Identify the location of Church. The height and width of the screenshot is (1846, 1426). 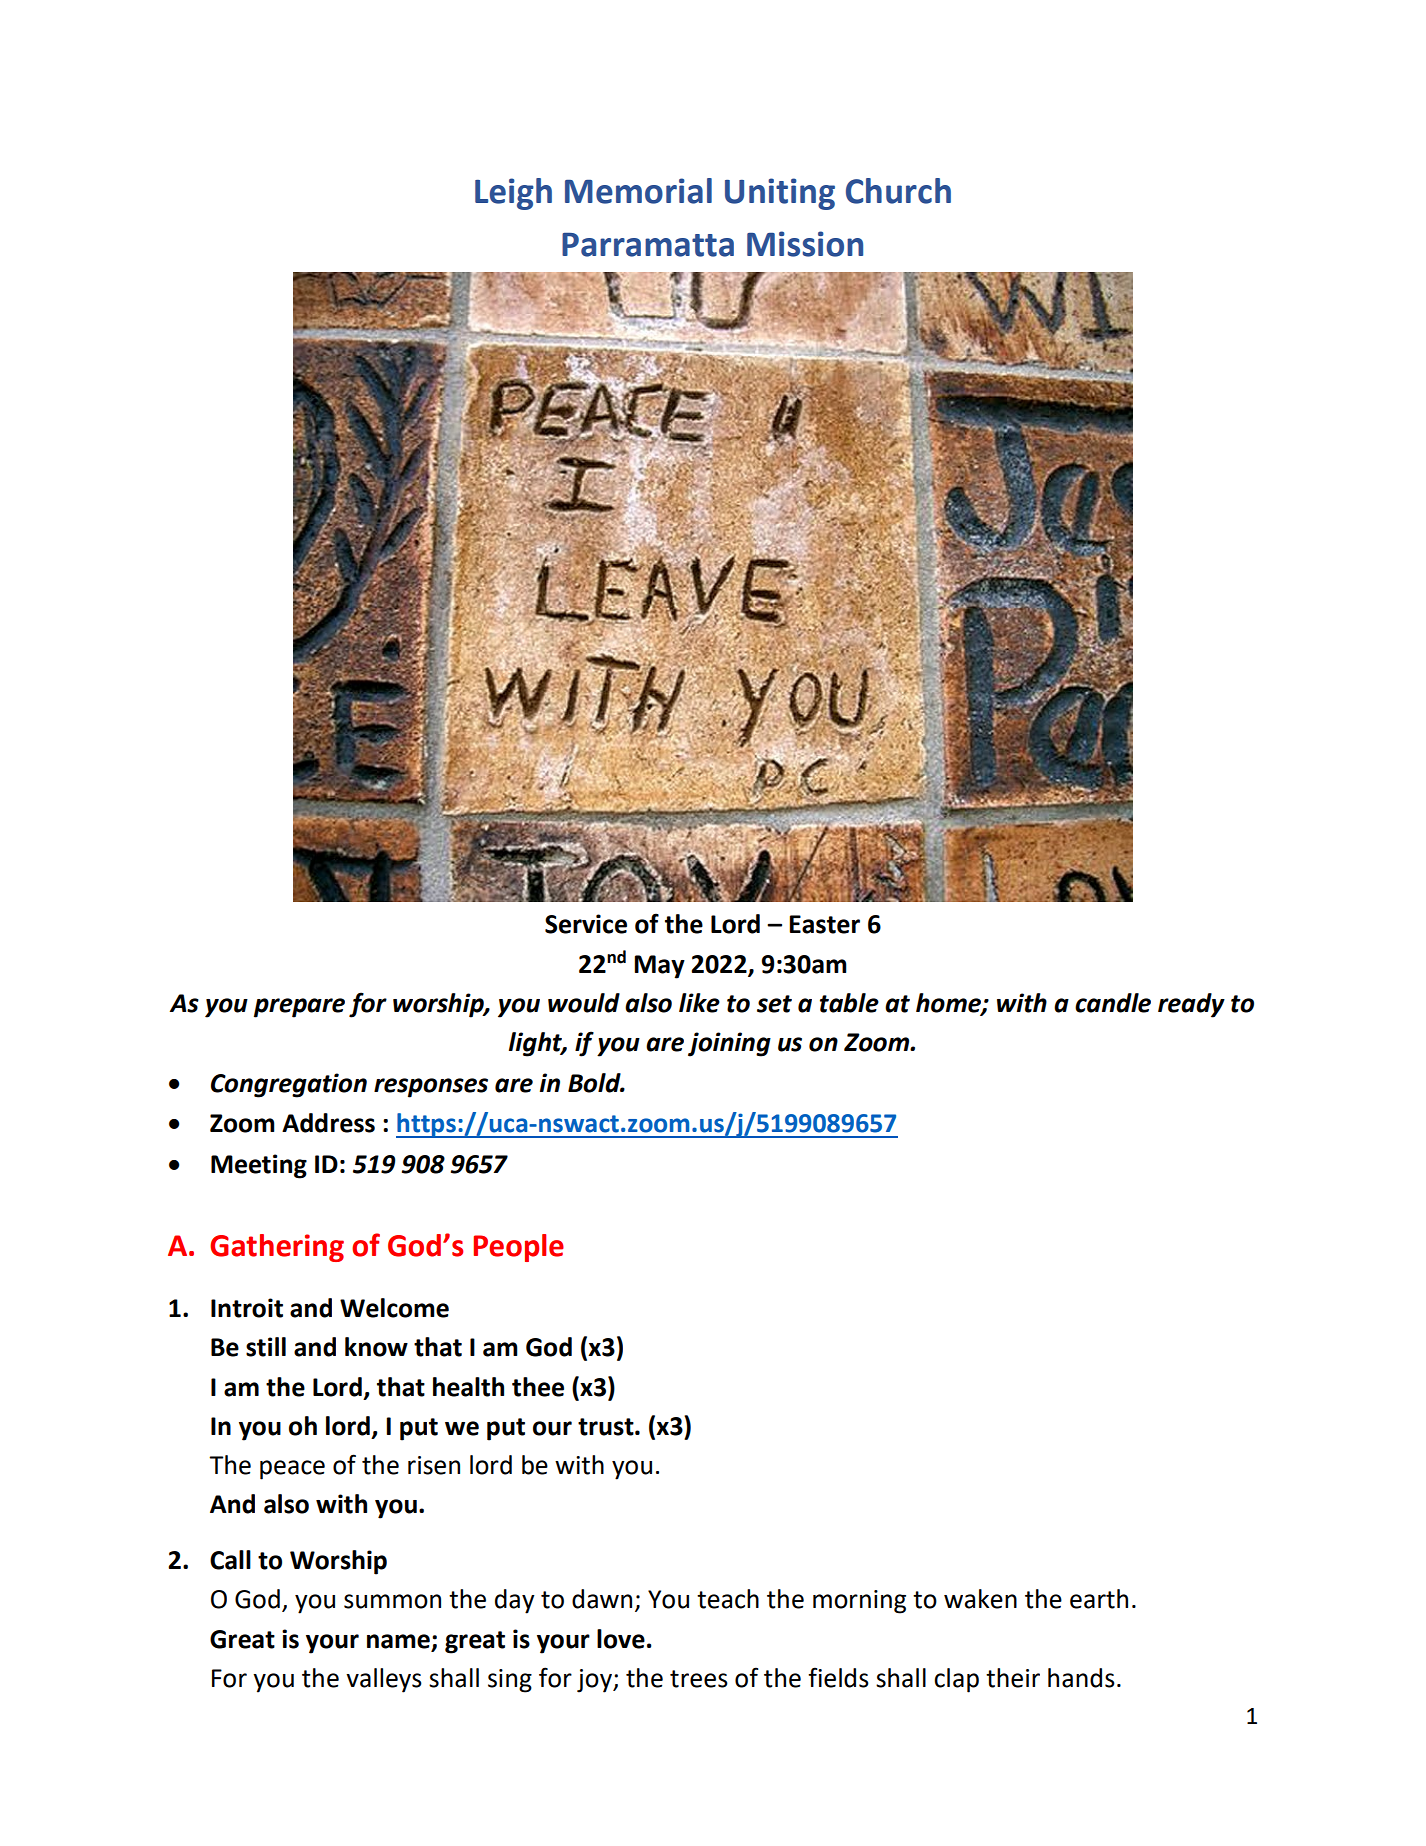
(898, 191).
